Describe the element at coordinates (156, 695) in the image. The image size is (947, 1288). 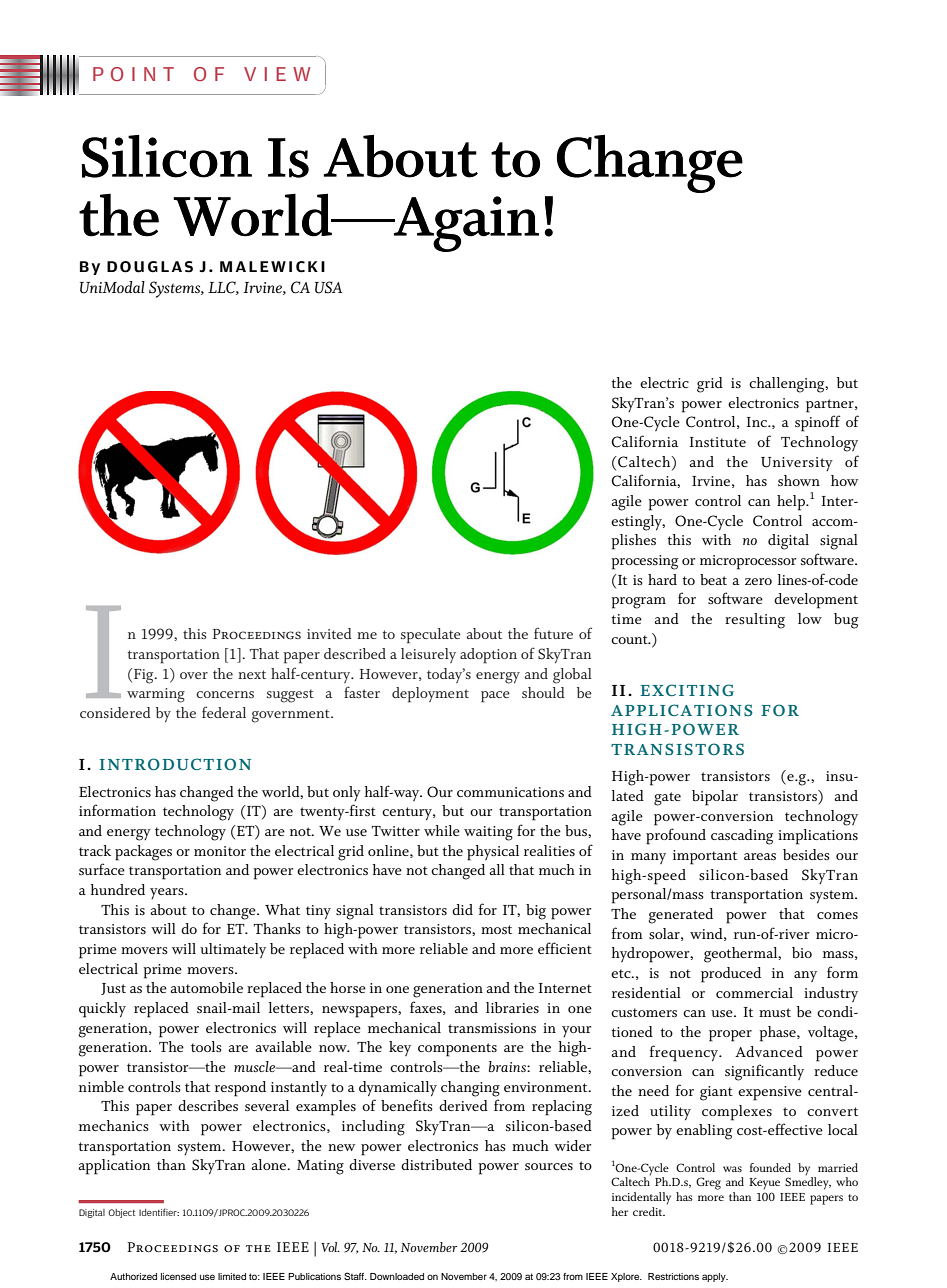
I see `warming` at that location.
